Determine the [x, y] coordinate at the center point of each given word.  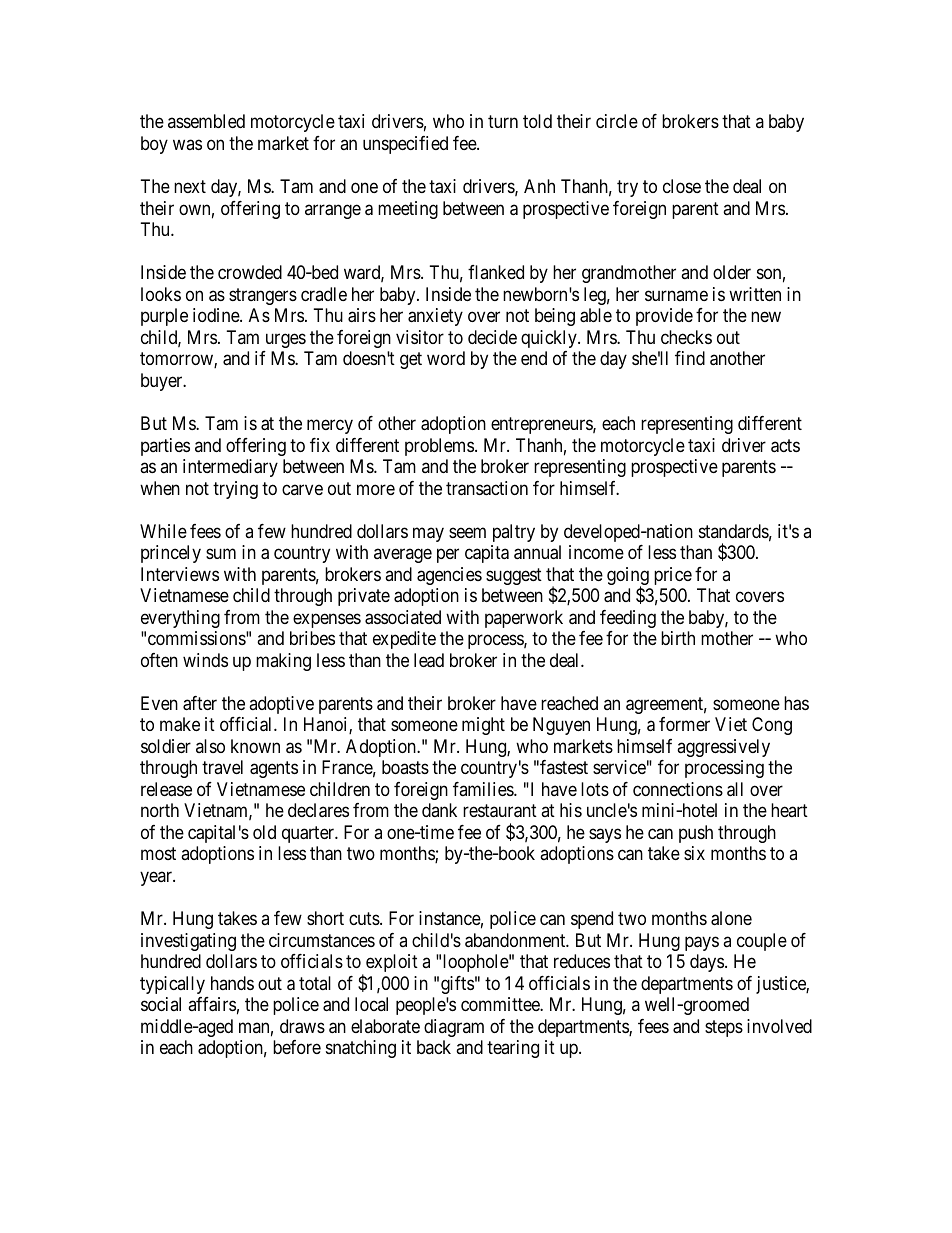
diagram [454, 1028]
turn [503, 122]
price [673, 576]
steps [724, 1028]
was [187, 144]
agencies [449, 576]
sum [221, 554]
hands [232, 983]
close [682, 186]
